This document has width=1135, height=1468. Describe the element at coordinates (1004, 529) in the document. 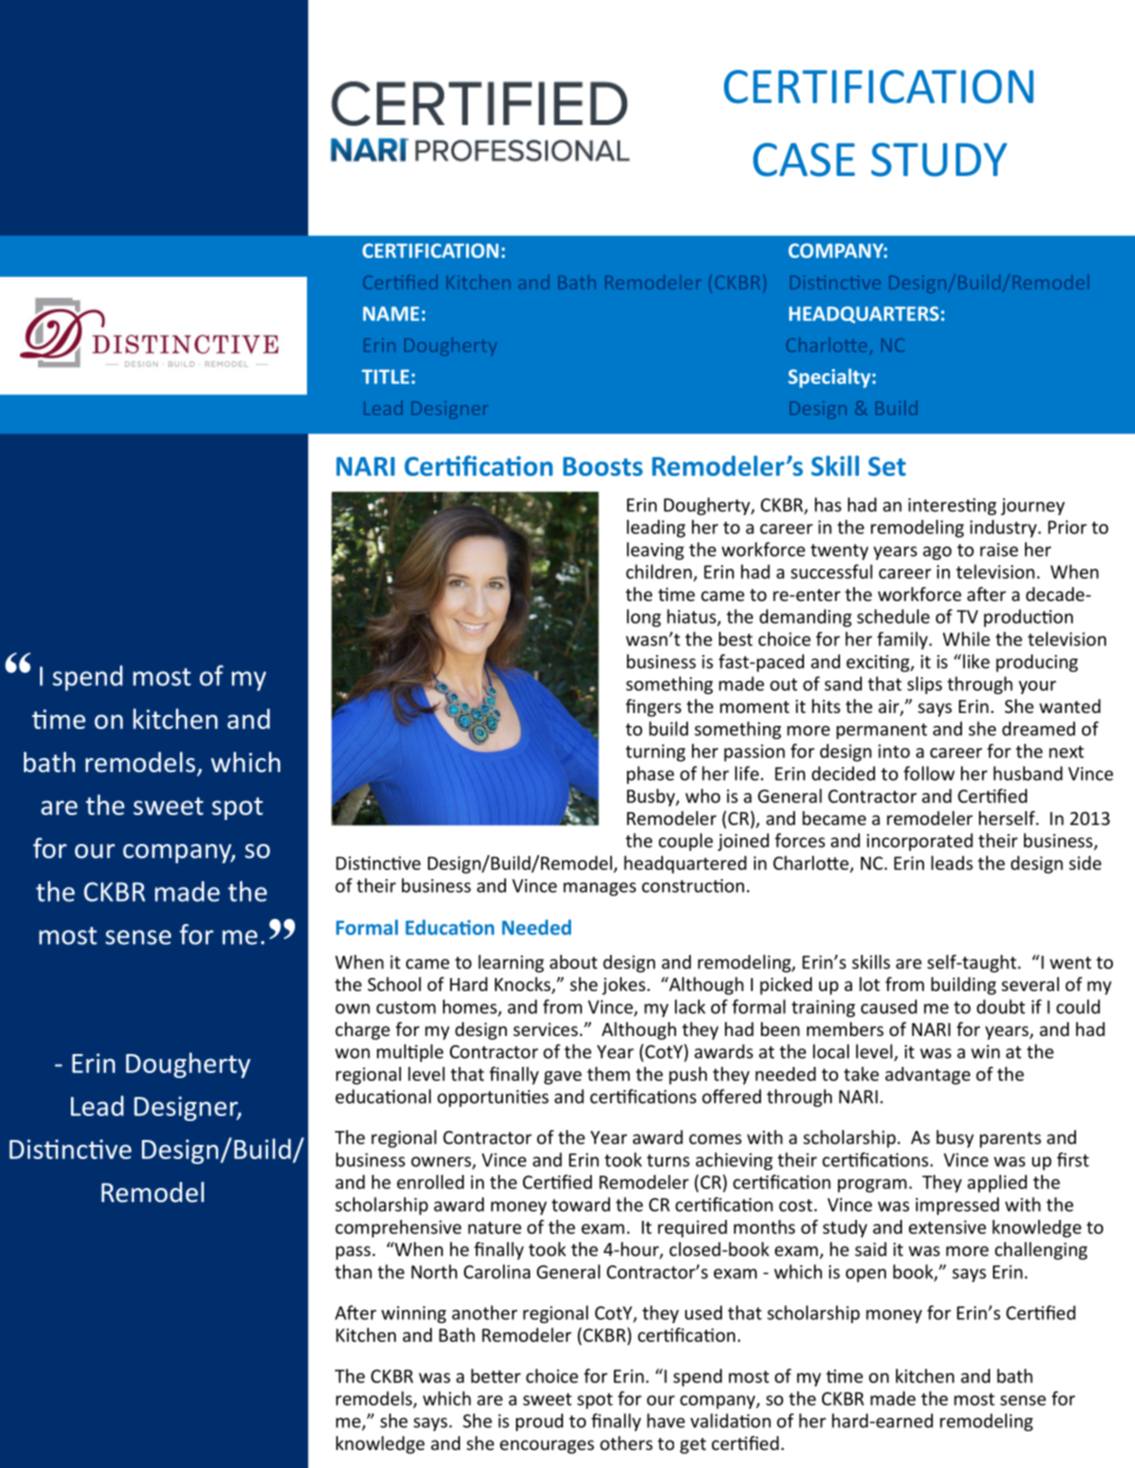

I see `industry` at that location.
